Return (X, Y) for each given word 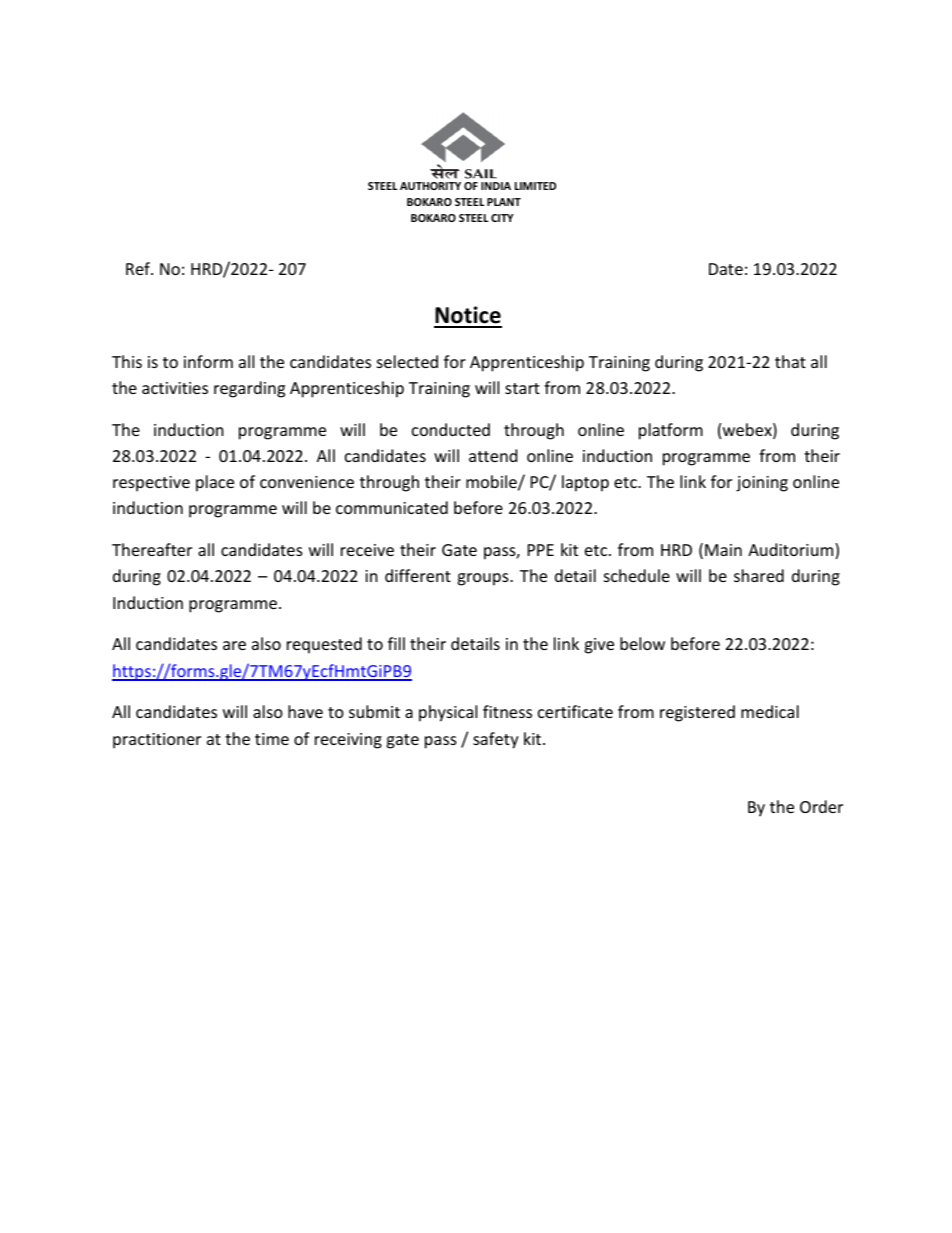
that (790, 361)
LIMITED (535, 186)
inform (208, 361)
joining (762, 484)
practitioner (157, 741)
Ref (139, 268)
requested (324, 645)
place (215, 483)
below (642, 643)
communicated (392, 507)
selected (407, 361)
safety (496, 740)
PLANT (504, 202)
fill (396, 643)
